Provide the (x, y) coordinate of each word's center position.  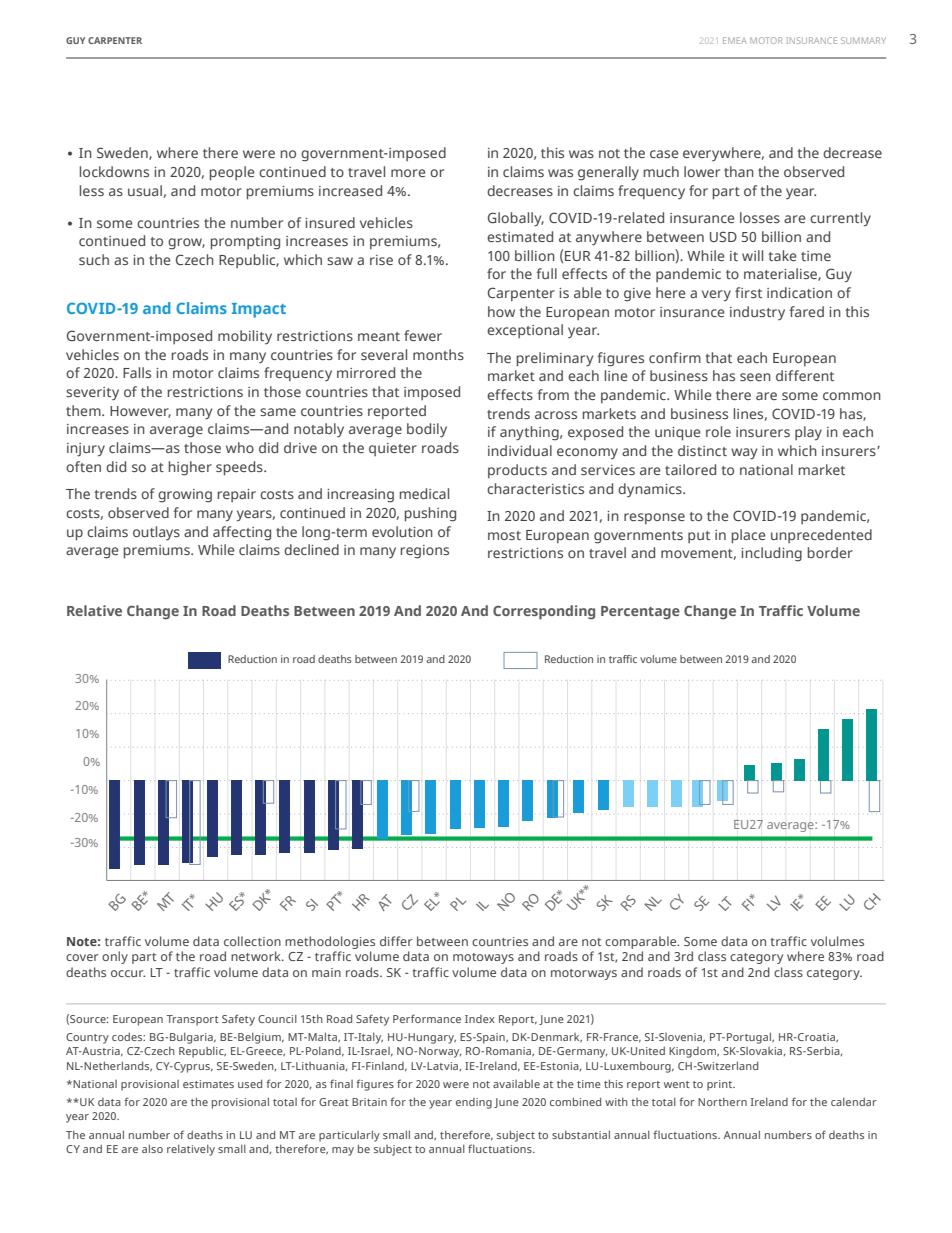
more (408, 173)
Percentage (640, 613)
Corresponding (544, 612)
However (140, 412)
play (808, 433)
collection (252, 941)
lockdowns (114, 171)
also (152, 1148)
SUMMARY (863, 40)
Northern (722, 1101)
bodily (427, 430)
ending (474, 1103)
